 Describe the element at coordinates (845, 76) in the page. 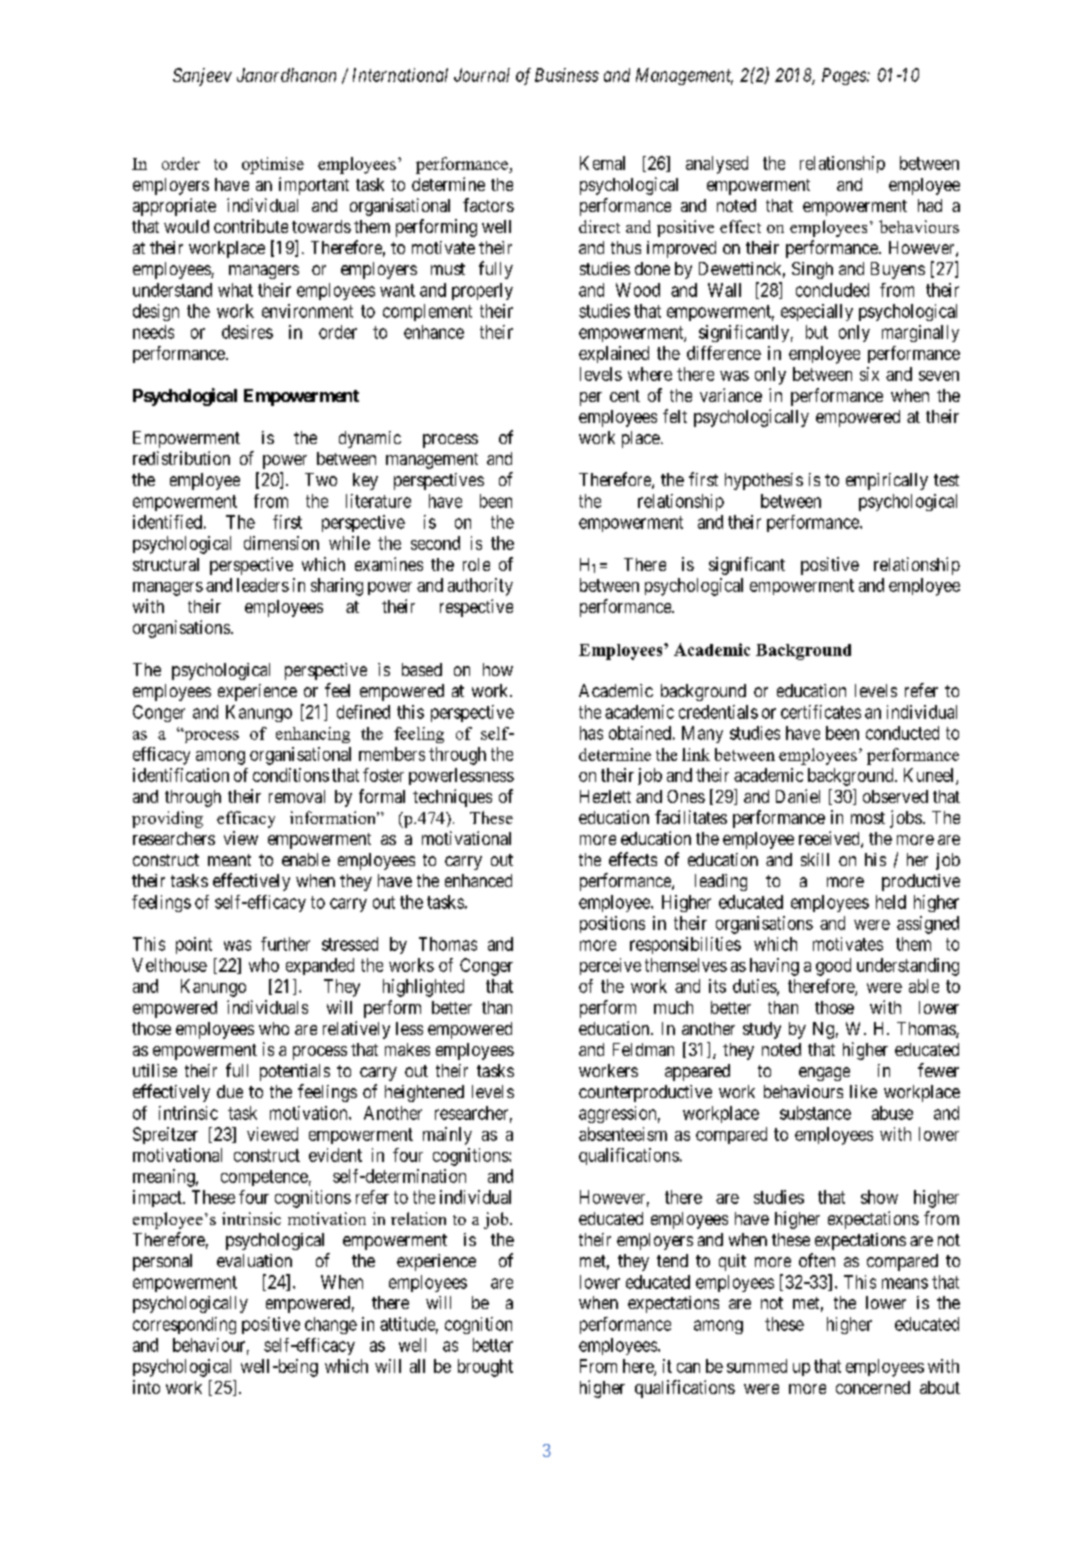

I see `Pages` at that location.
